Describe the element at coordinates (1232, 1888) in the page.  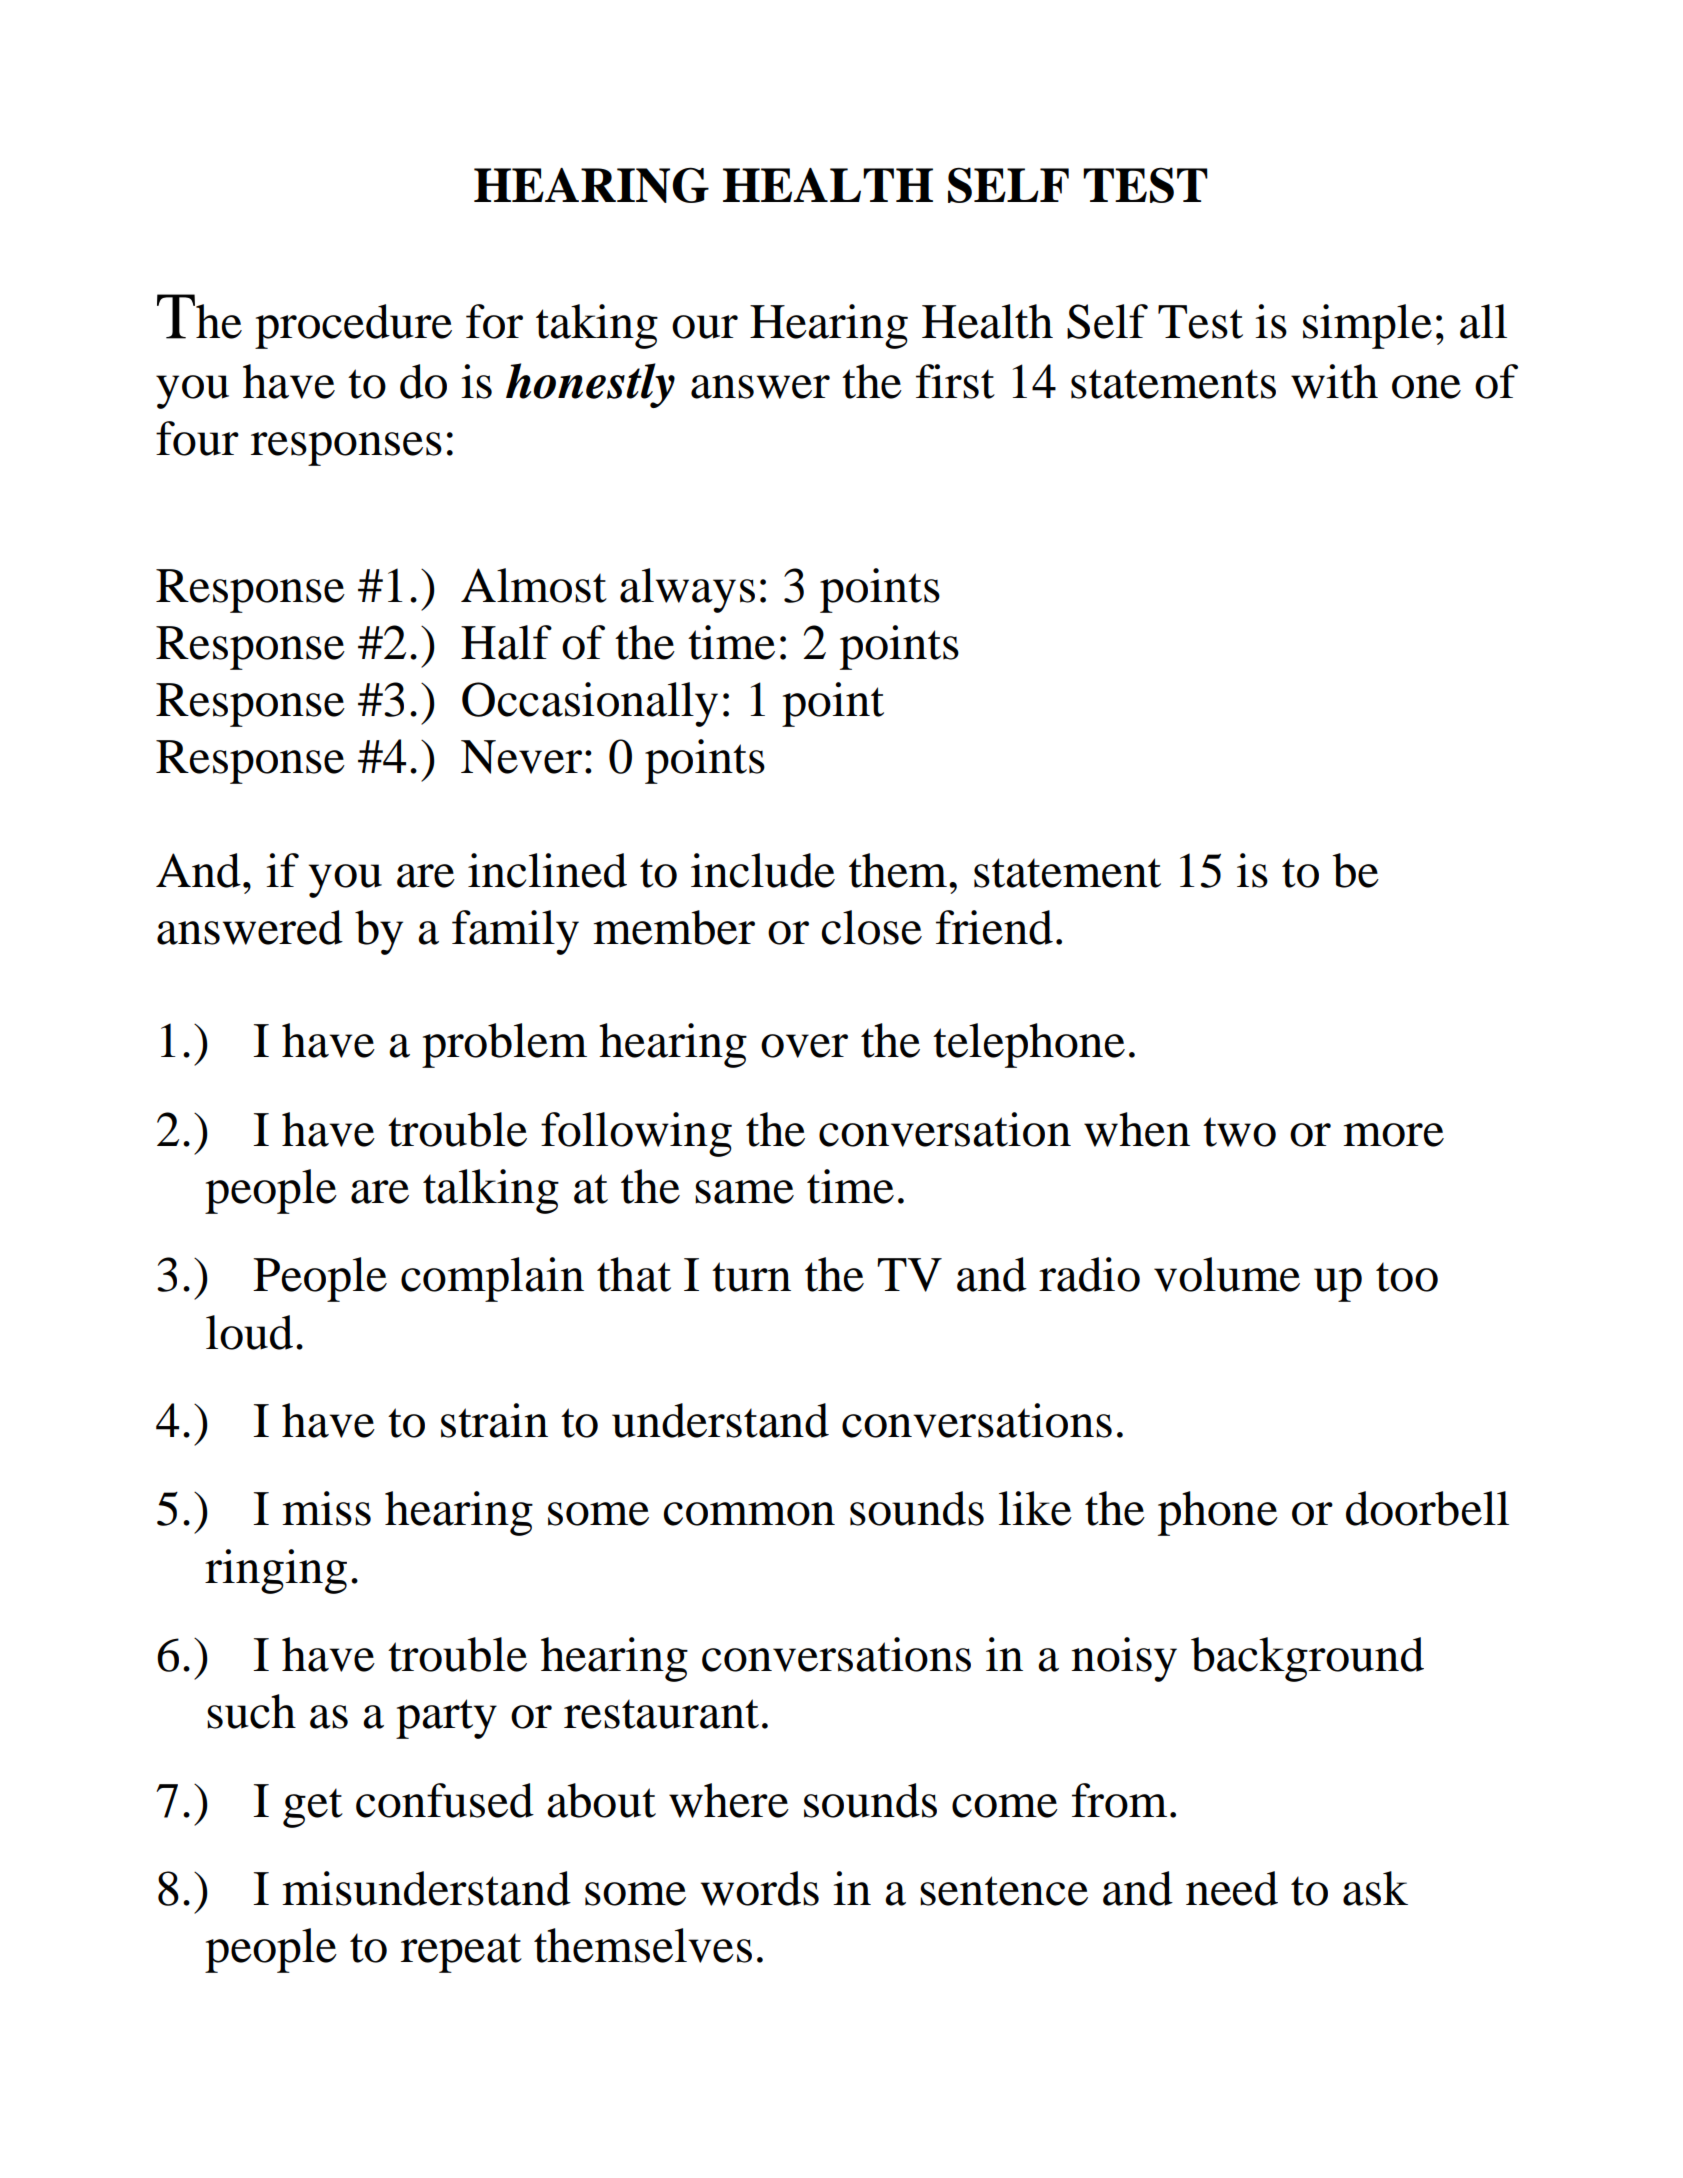
I see `need` at that location.
